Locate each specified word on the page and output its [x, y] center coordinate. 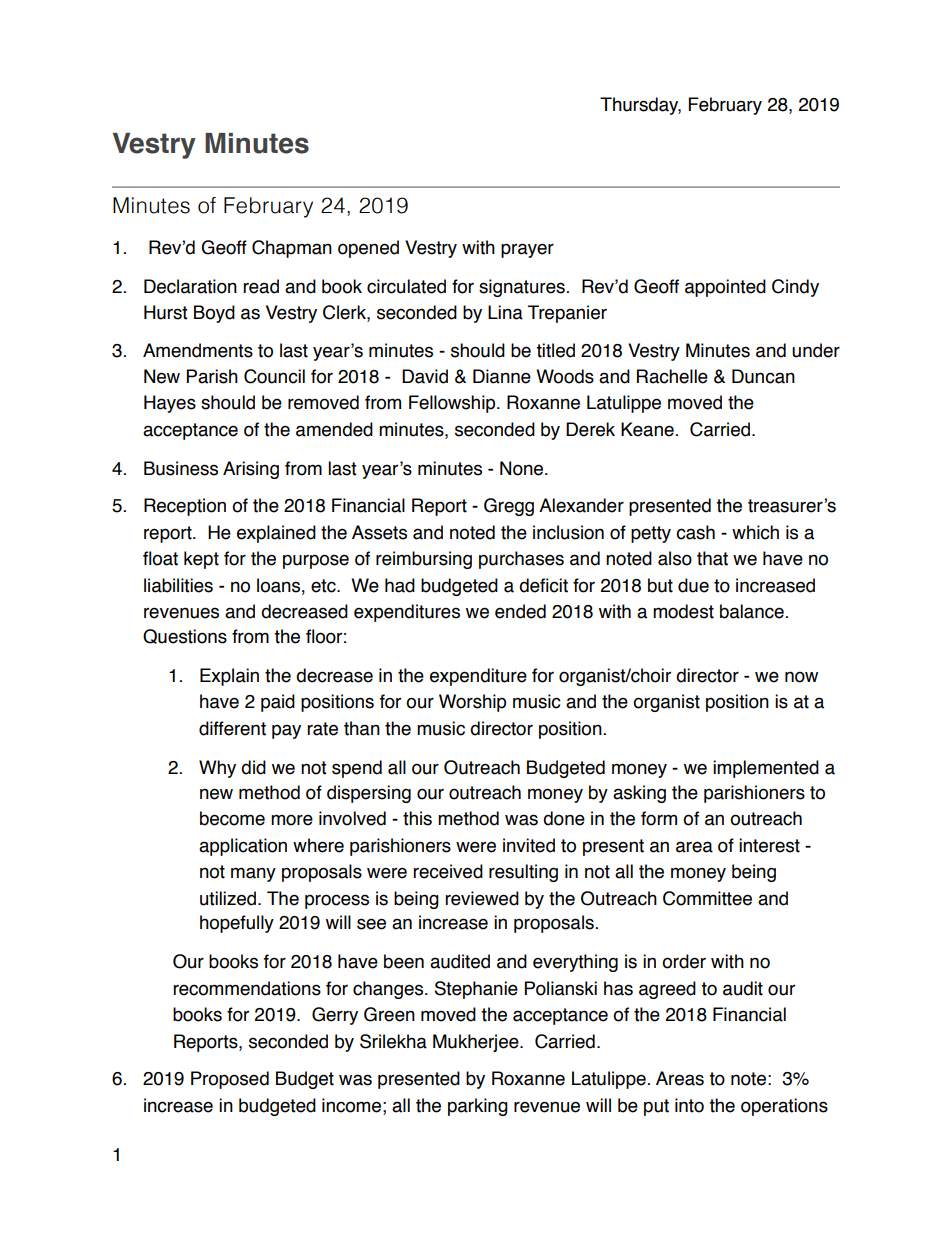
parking [478, 1107]
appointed [725, 288]
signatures [522, 288]
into [689, 1105]
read [261, 286]
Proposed [230, 1080]
